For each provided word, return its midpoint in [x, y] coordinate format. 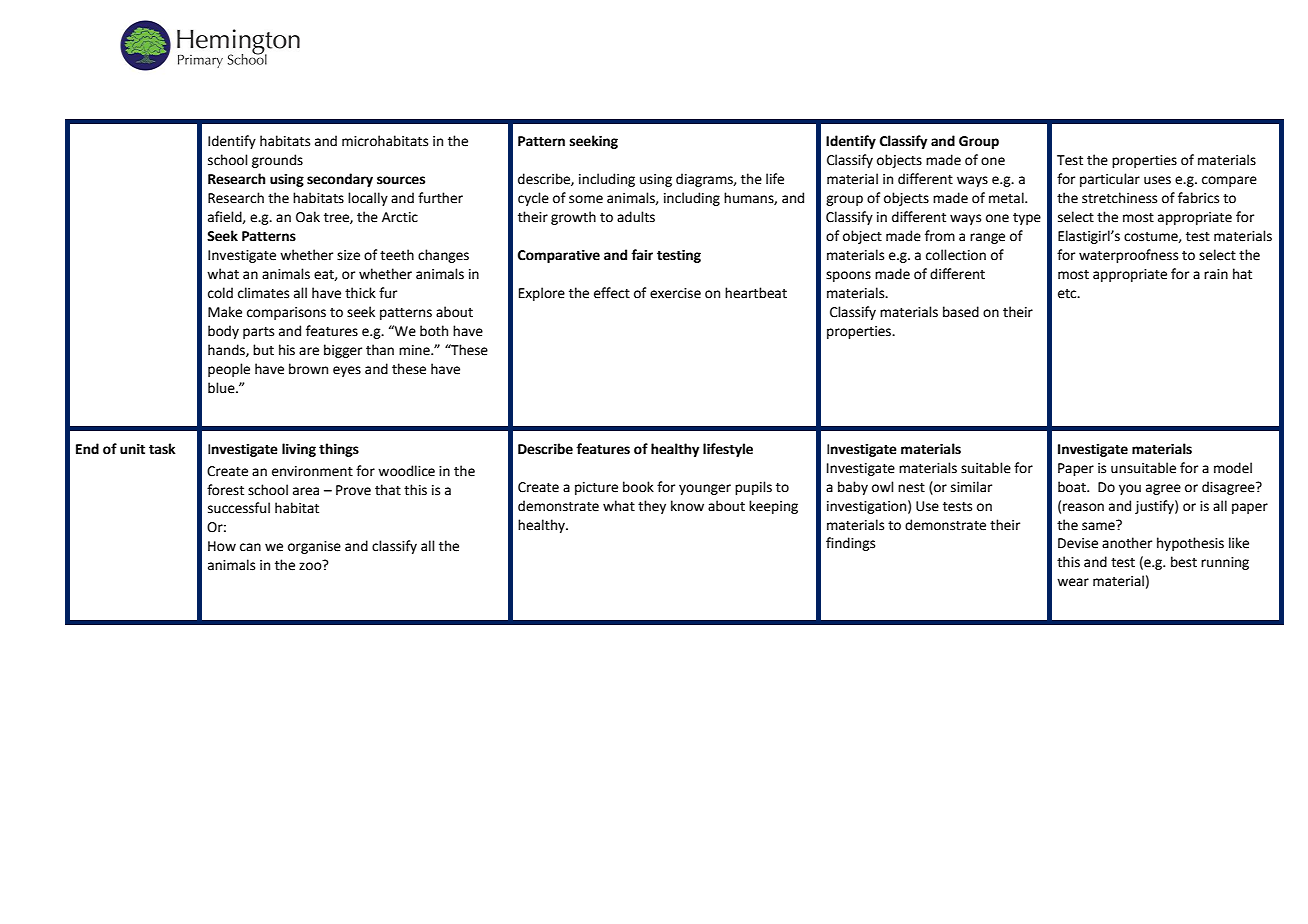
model [1233, 468]
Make [225, 312]
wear [1073, 582]
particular [1110, 180]
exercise [675, 293]
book [638, 487]
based [961, 312]
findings [850, 544]
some [586, 199]
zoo [311, 565]
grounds [277, 161]
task [162, 449]
